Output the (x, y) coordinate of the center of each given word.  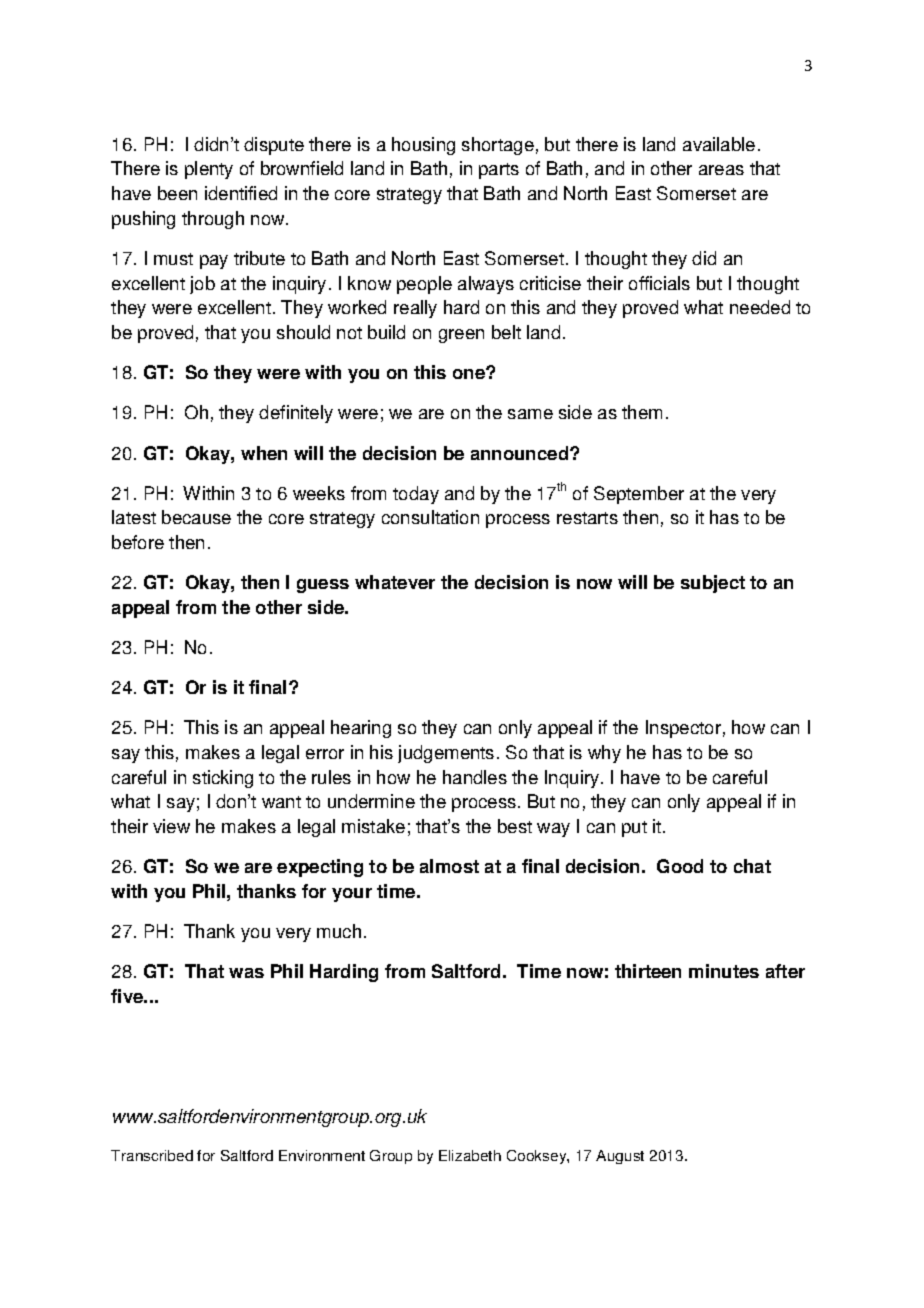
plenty (209, 170)
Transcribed (152, 1155)
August (620, 1157)
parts (499, 171)
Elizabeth (470, 1155)
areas (721, 170)
